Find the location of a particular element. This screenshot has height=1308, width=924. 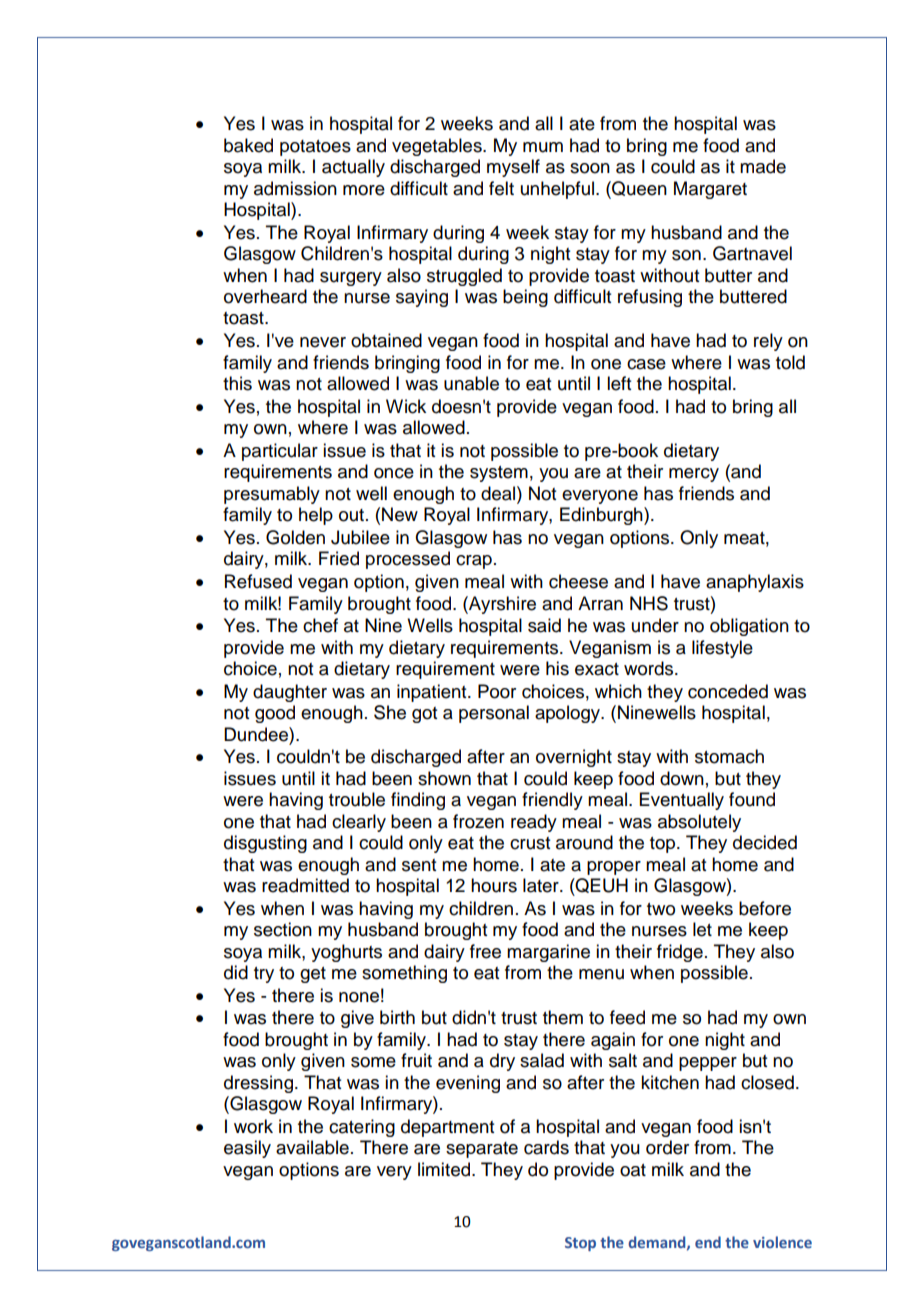

hours is located at coordinates (494, 885).
